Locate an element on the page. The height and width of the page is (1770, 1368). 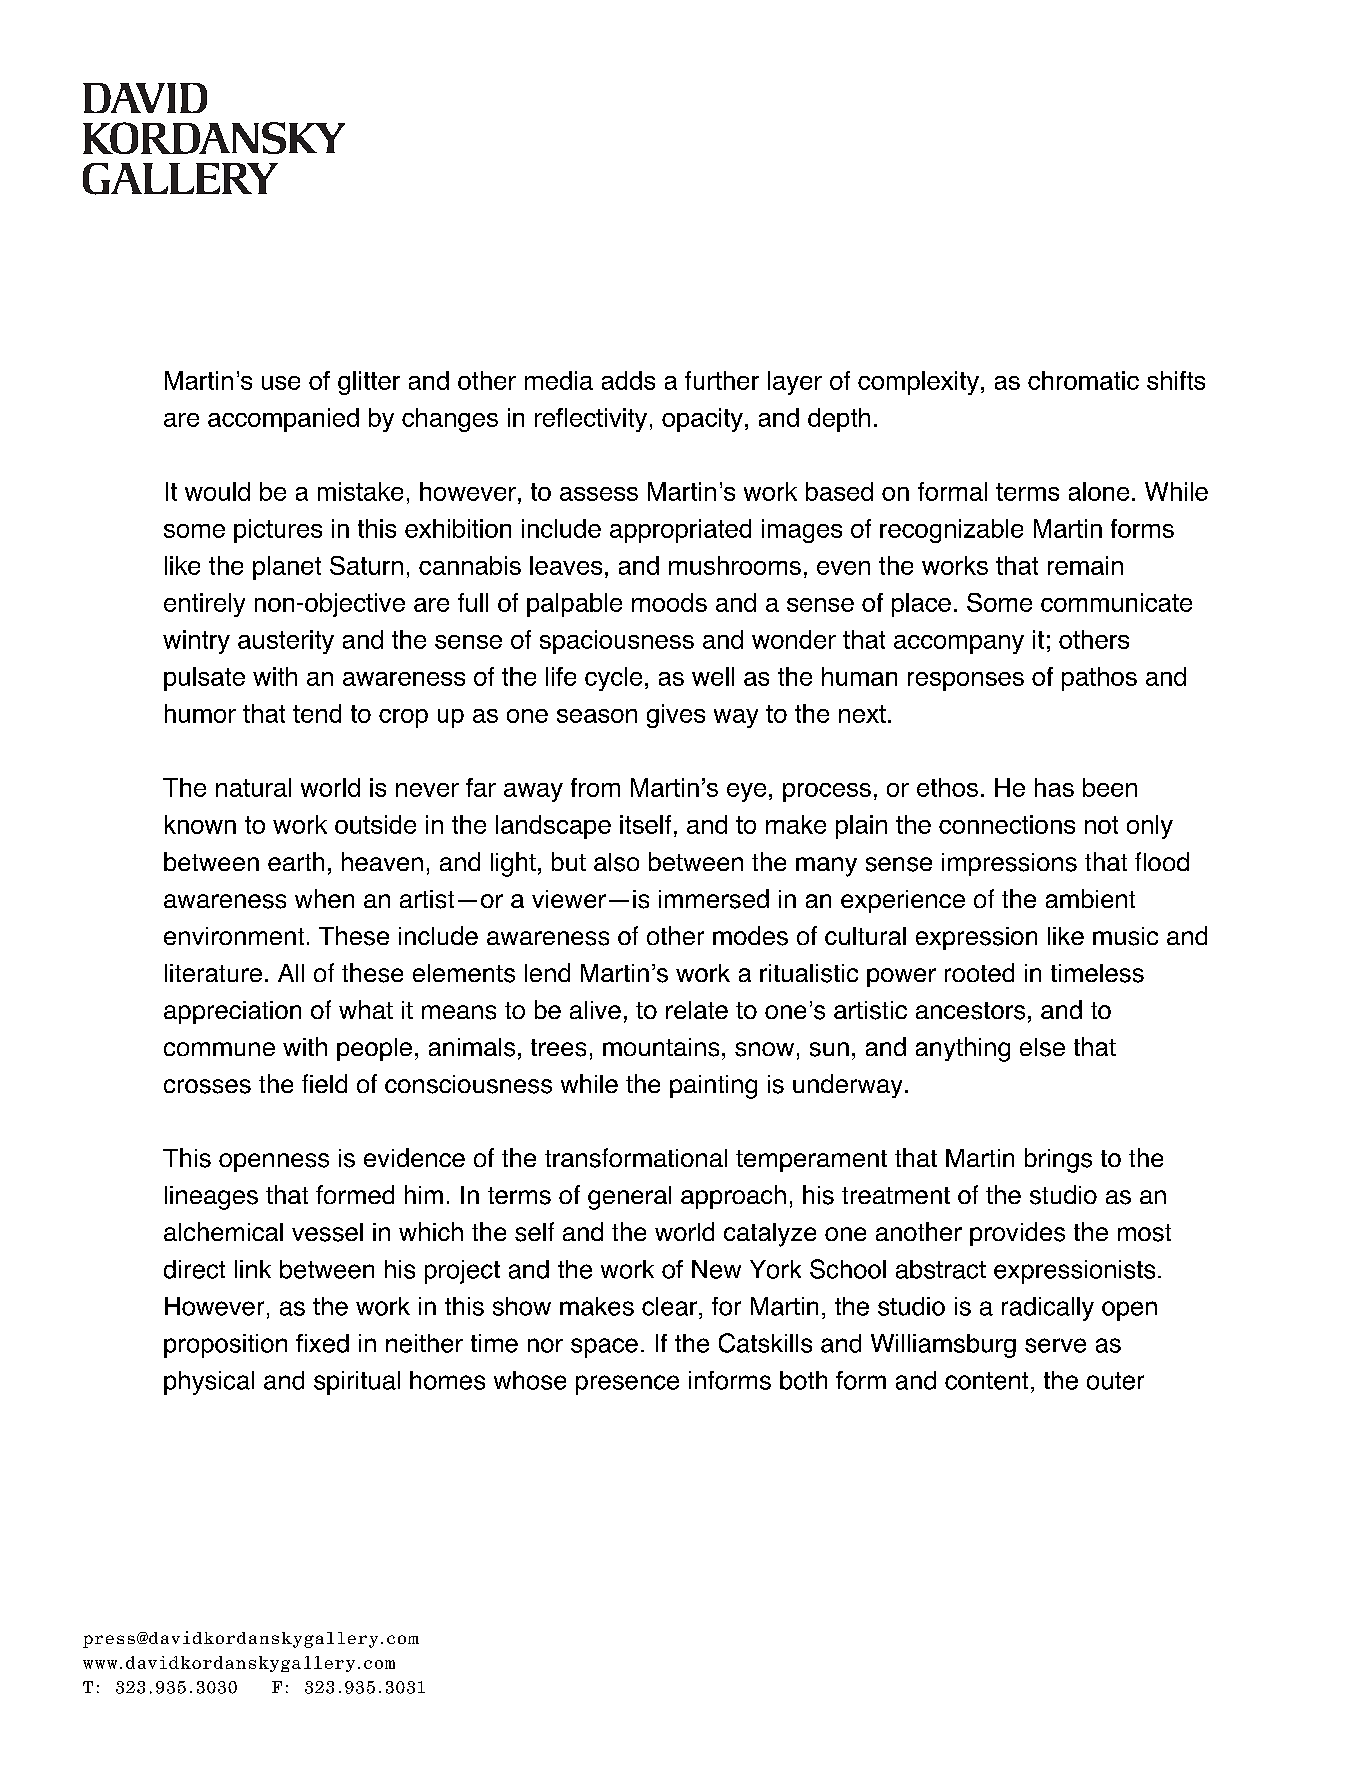
chromatic is located at coordinates (1083, 380).
